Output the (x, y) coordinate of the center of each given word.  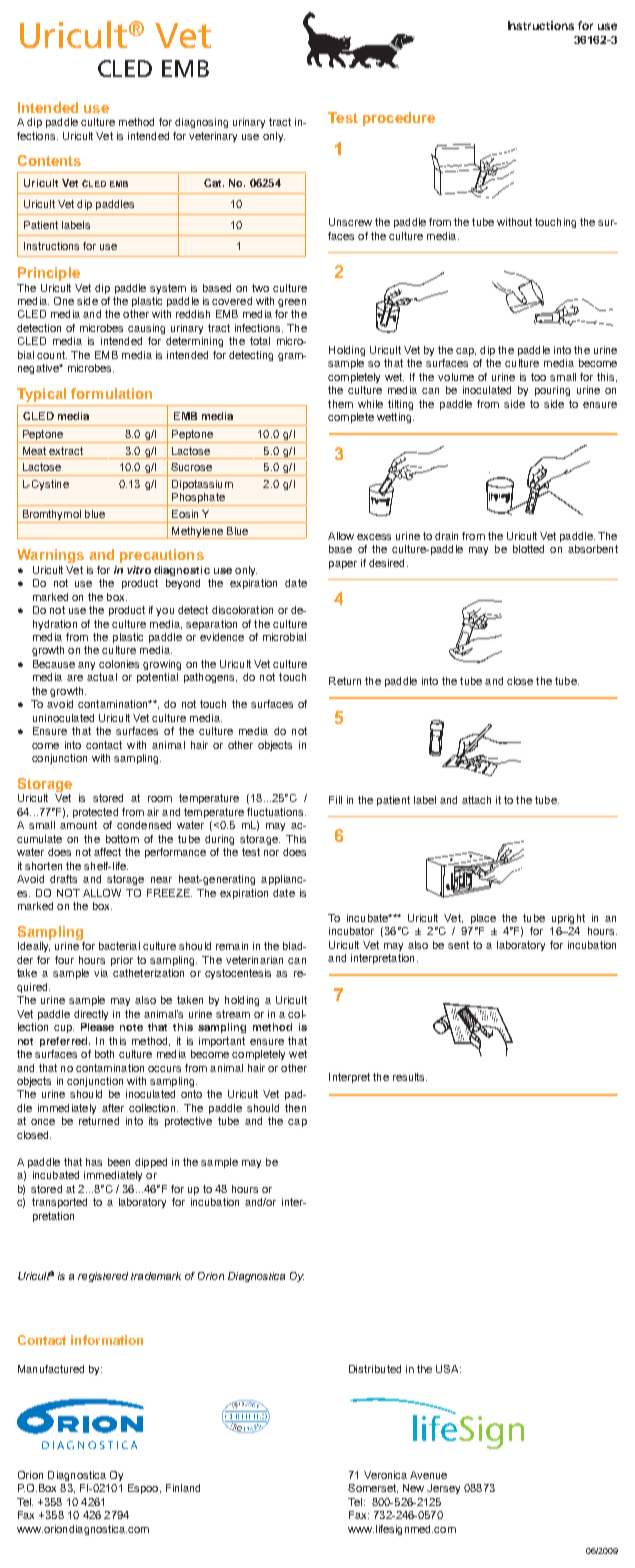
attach (476, 800)
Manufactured (51, 1369)
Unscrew (350, 222)
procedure (399, 119)
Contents (49, 160)
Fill (335, 800)
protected (95, 813)
